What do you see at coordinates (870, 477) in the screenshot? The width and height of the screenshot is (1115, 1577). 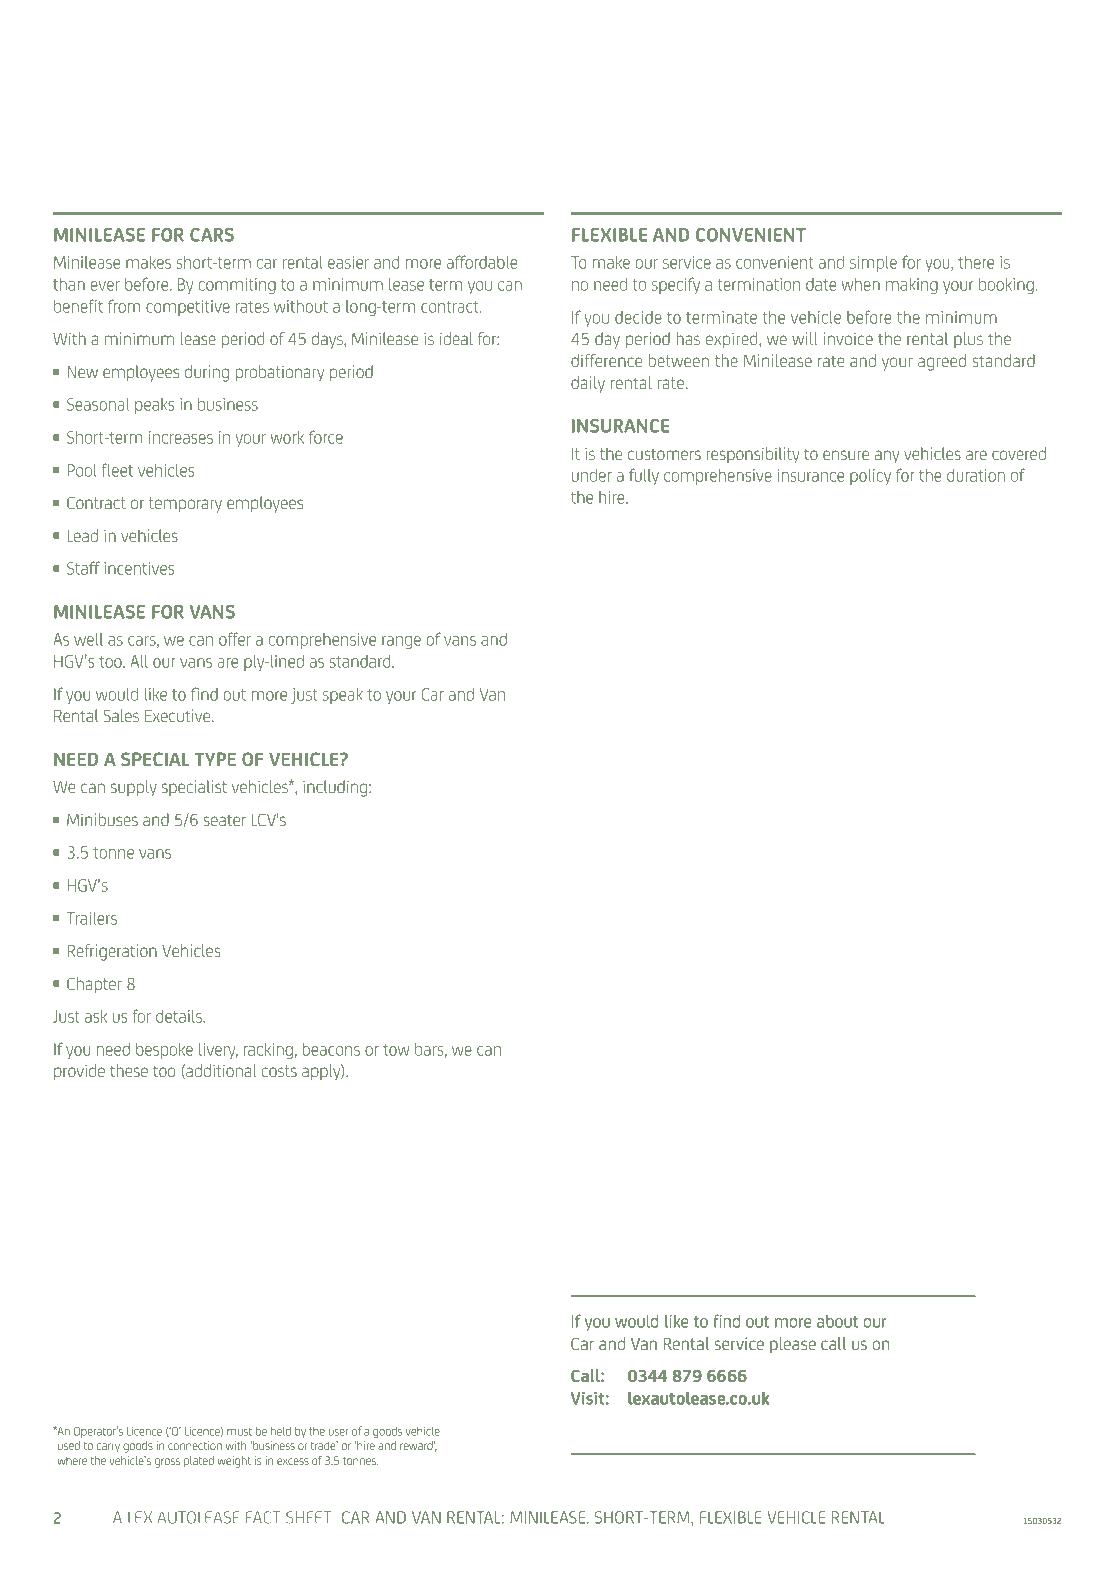 I see `policy` at bounding box center [870, 477].
